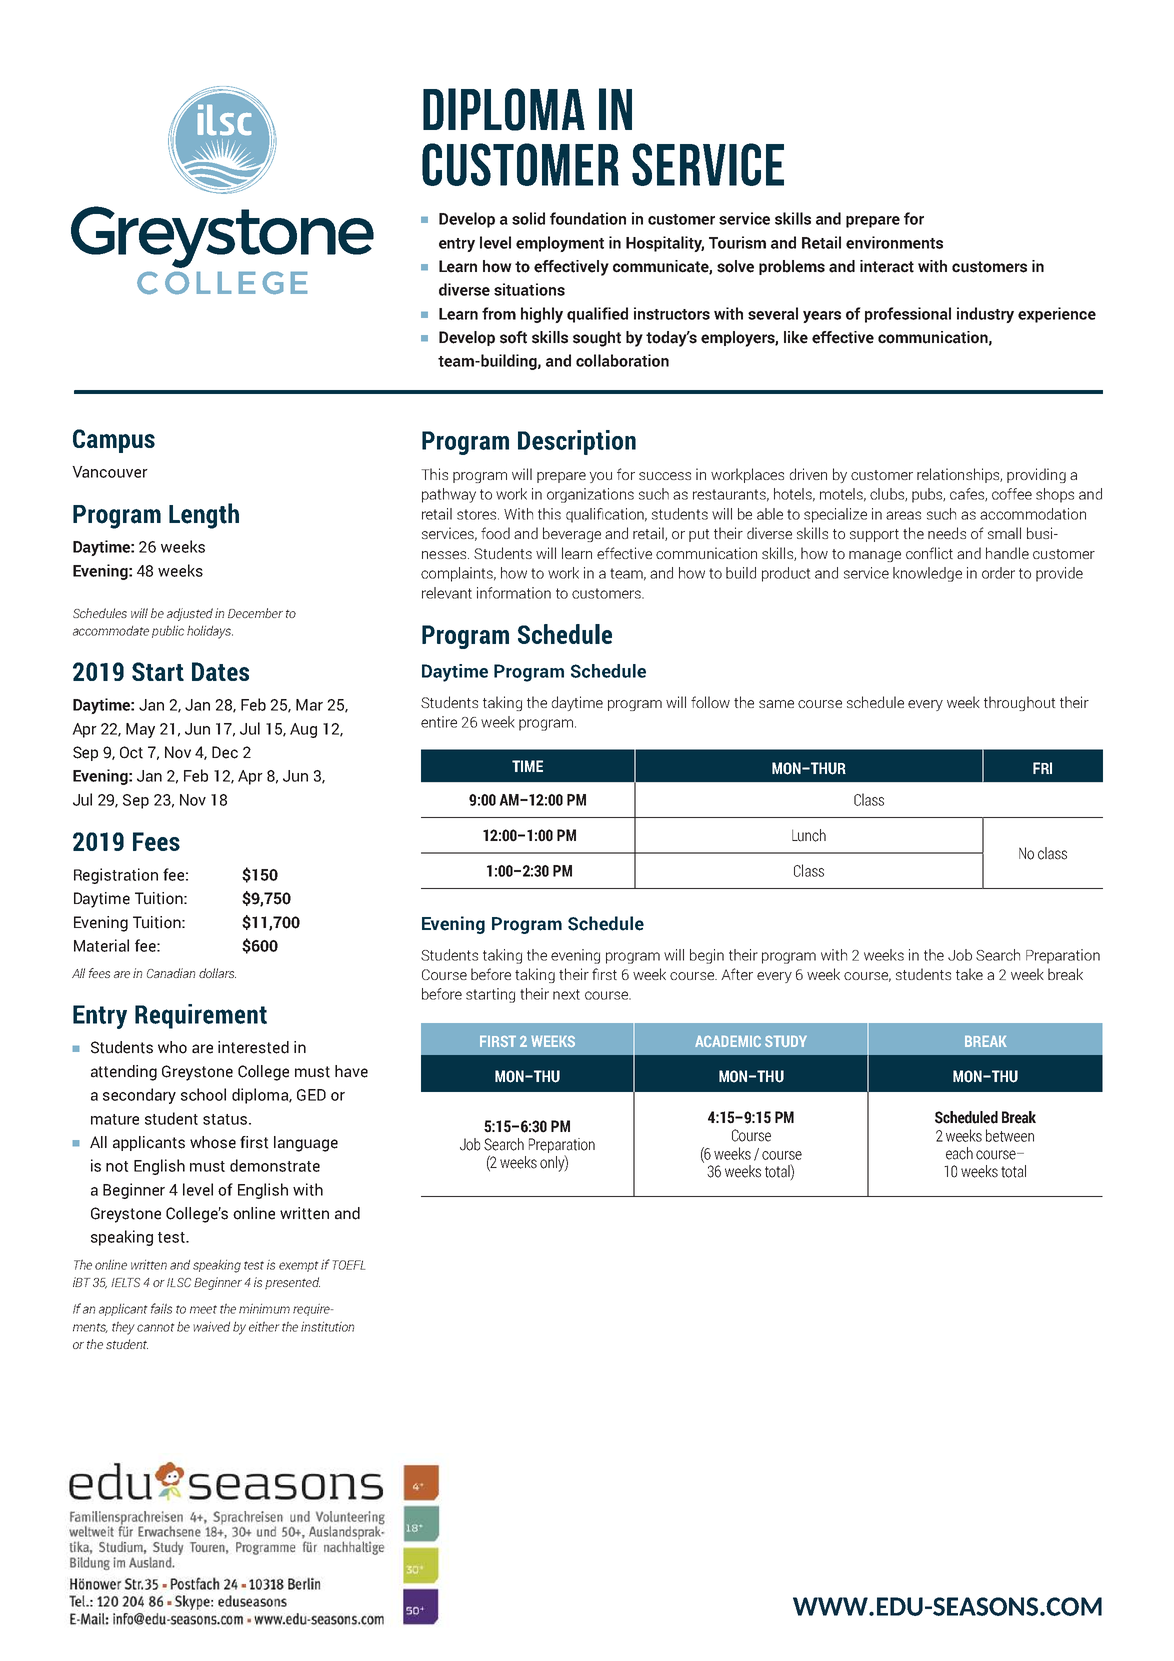 Image resolution: width=1174 pixels, height=1661 pixels. Describe the element at coordinates (204, 516) in the document. I see `Length` at that location.
